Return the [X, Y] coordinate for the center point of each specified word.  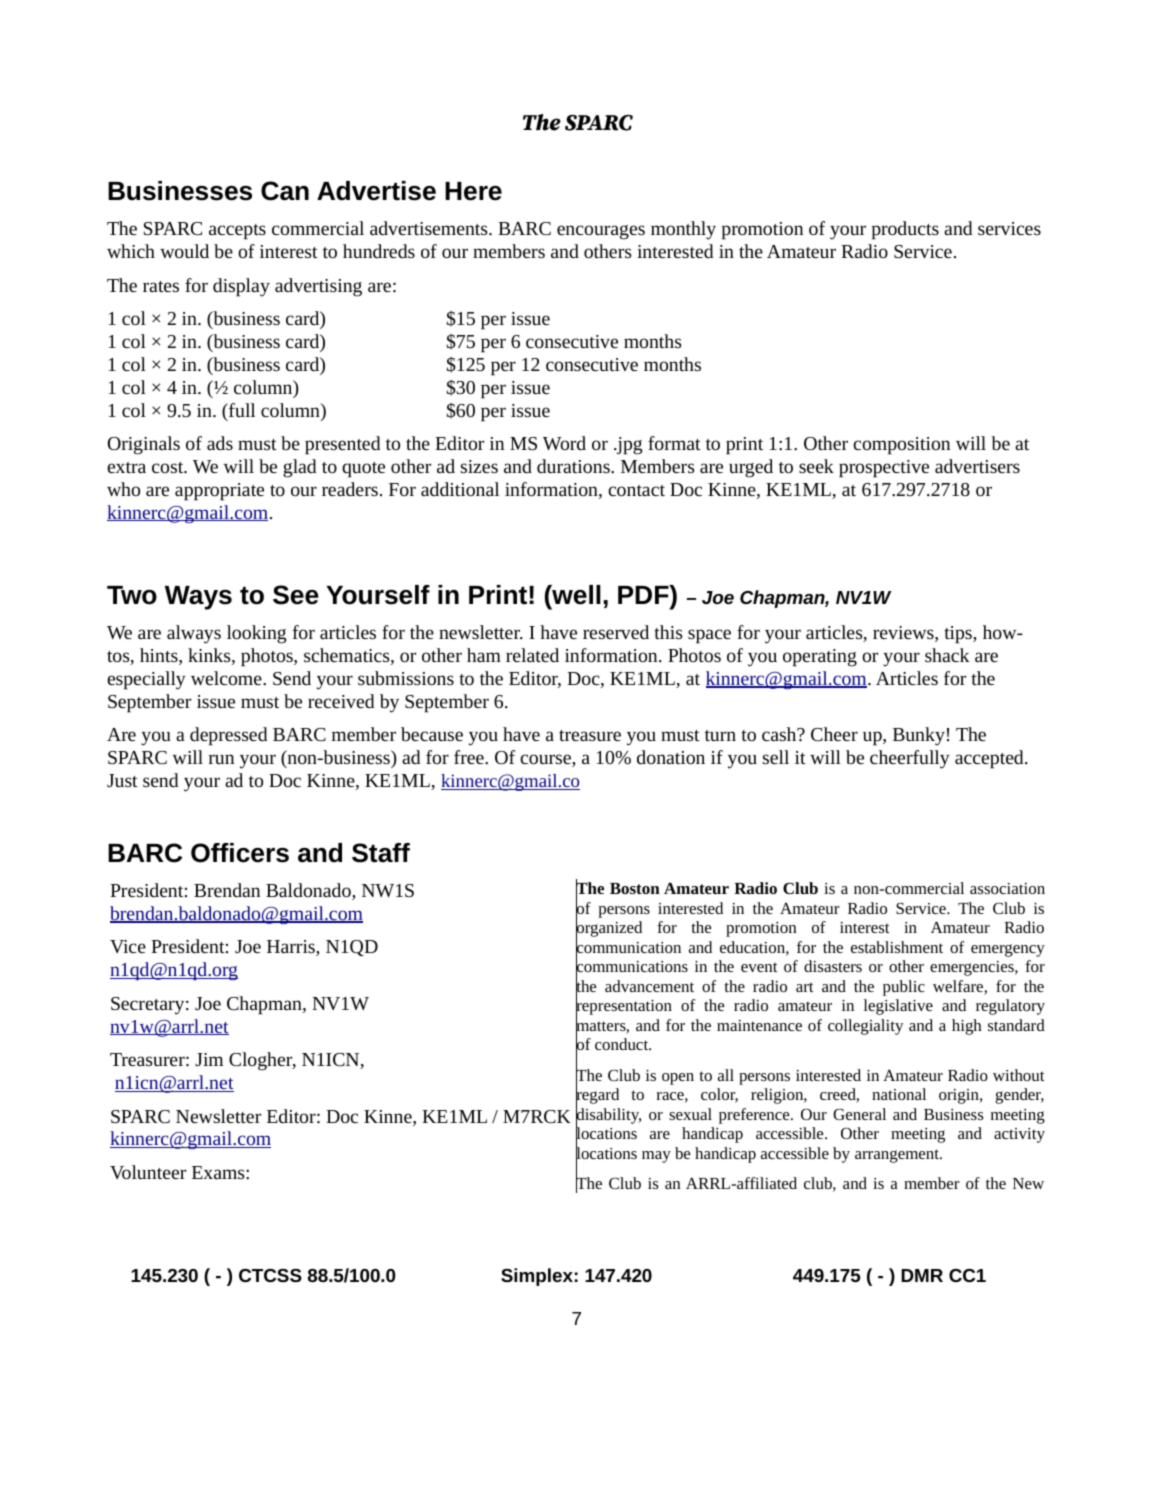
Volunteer [148, 1172]
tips [959, 635]
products [905, 230]
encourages [601, 232]
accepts [237, 232]
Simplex [537, 1277]
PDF [644, 594]
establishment [897, 947]
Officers [240, 853]
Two [132, 595]
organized [609, 930]
